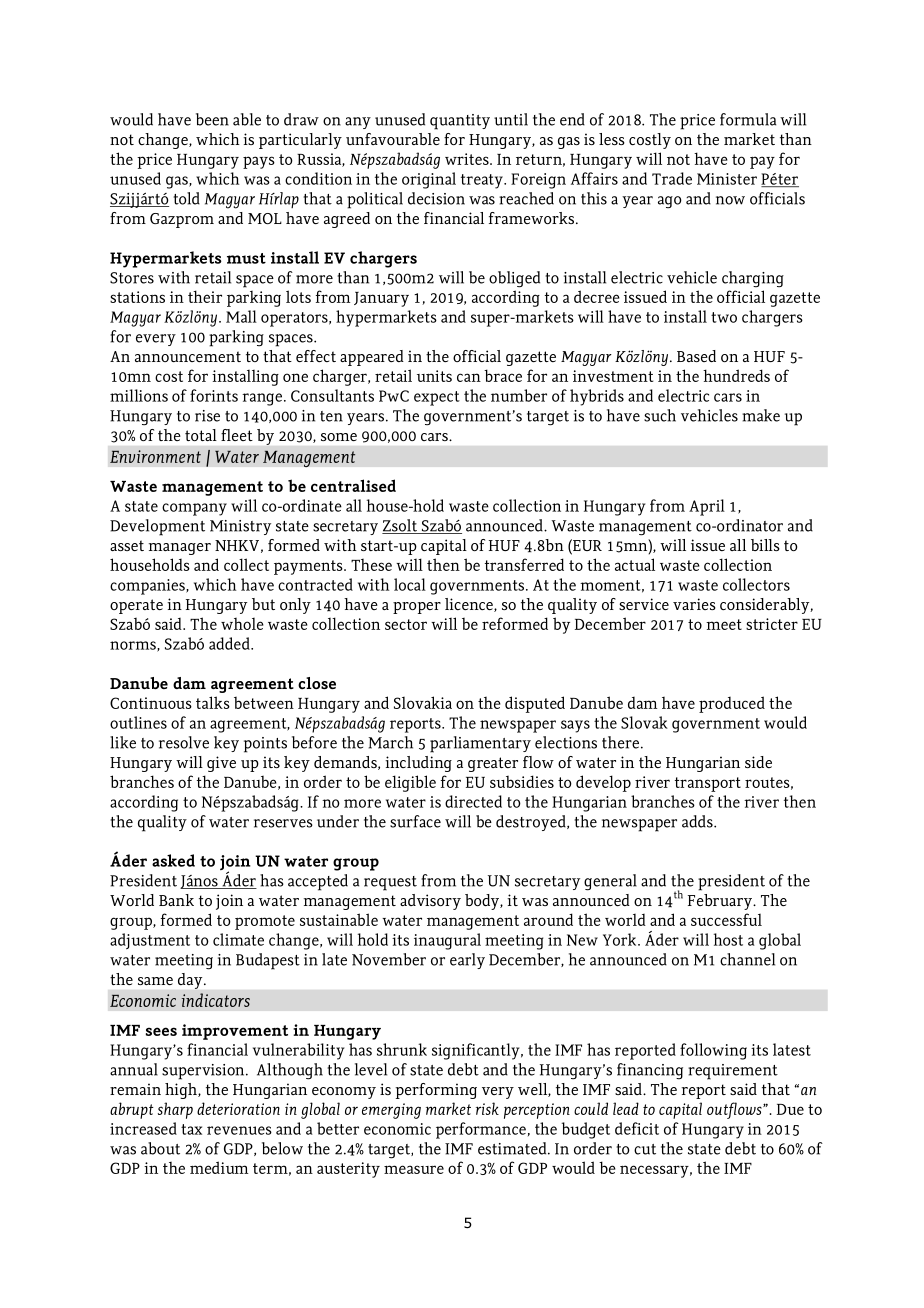 The width and height of the image is (924, 1308). What do you see at coordinates (191, 1129) in the image?
I see `tax` at bounding box center [191, 1129].
